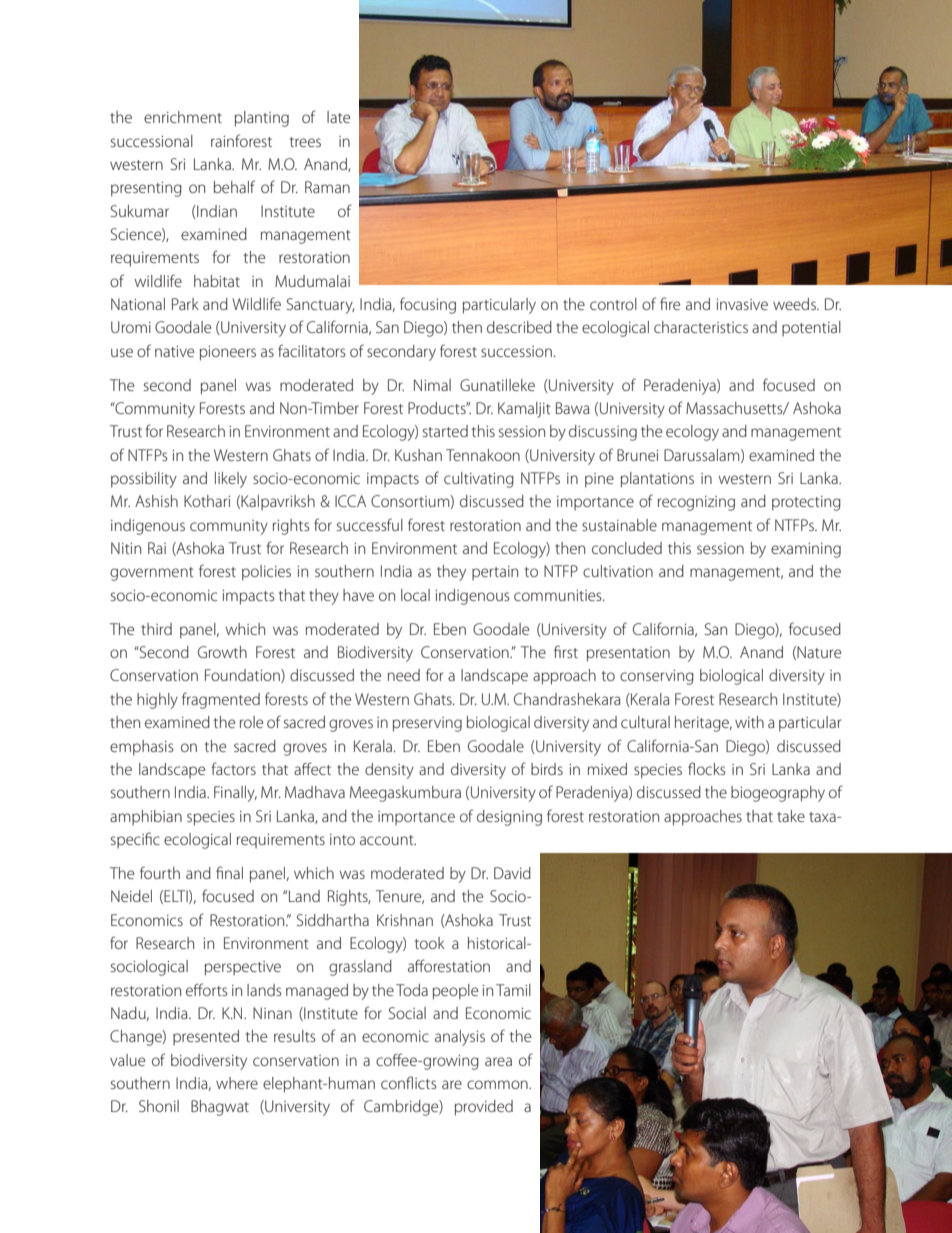 This document has width=952, height=1233. I want to click on preserving, so click(427, 724).
